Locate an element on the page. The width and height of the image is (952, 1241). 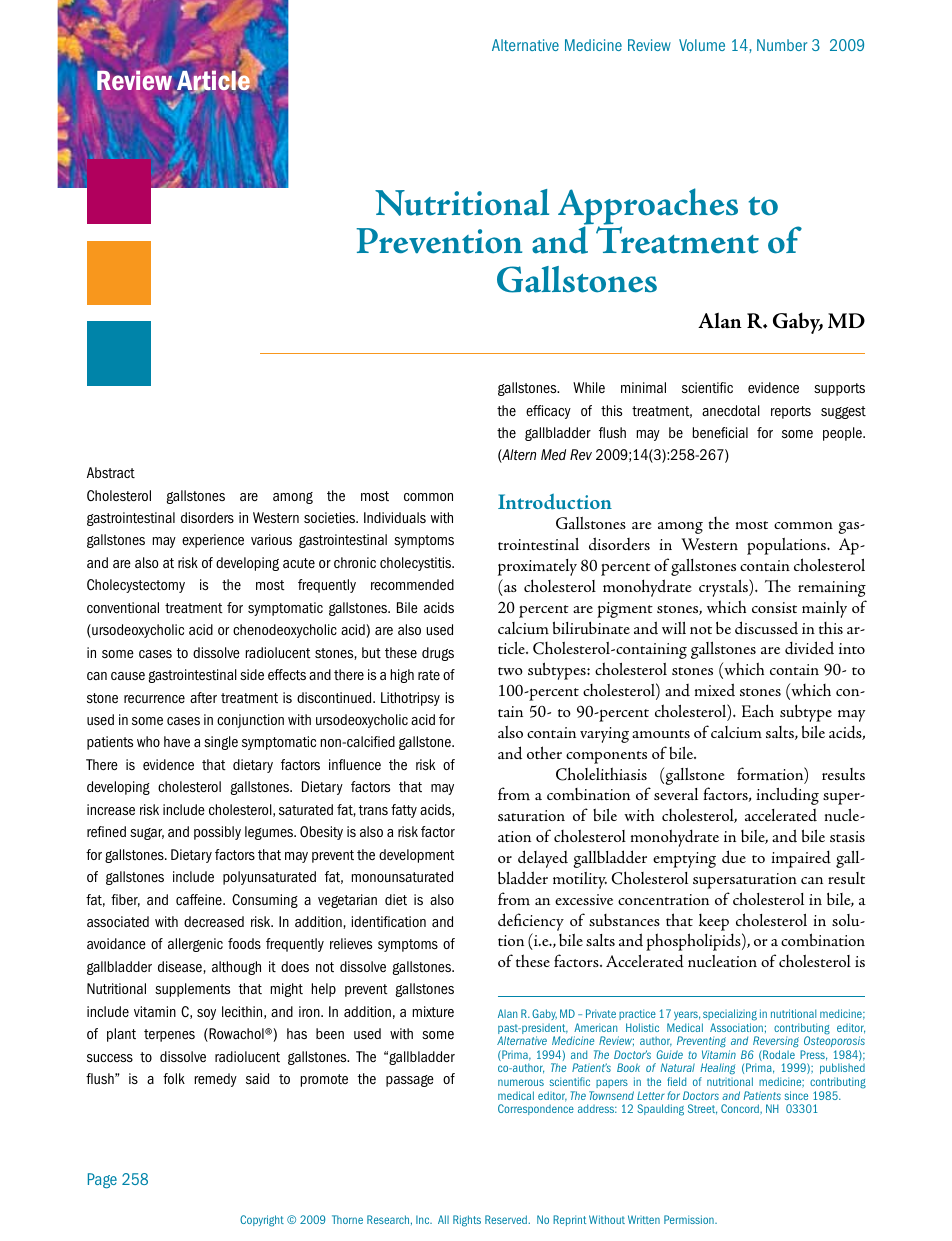
caffeine is located at coordinates (200, 899).
